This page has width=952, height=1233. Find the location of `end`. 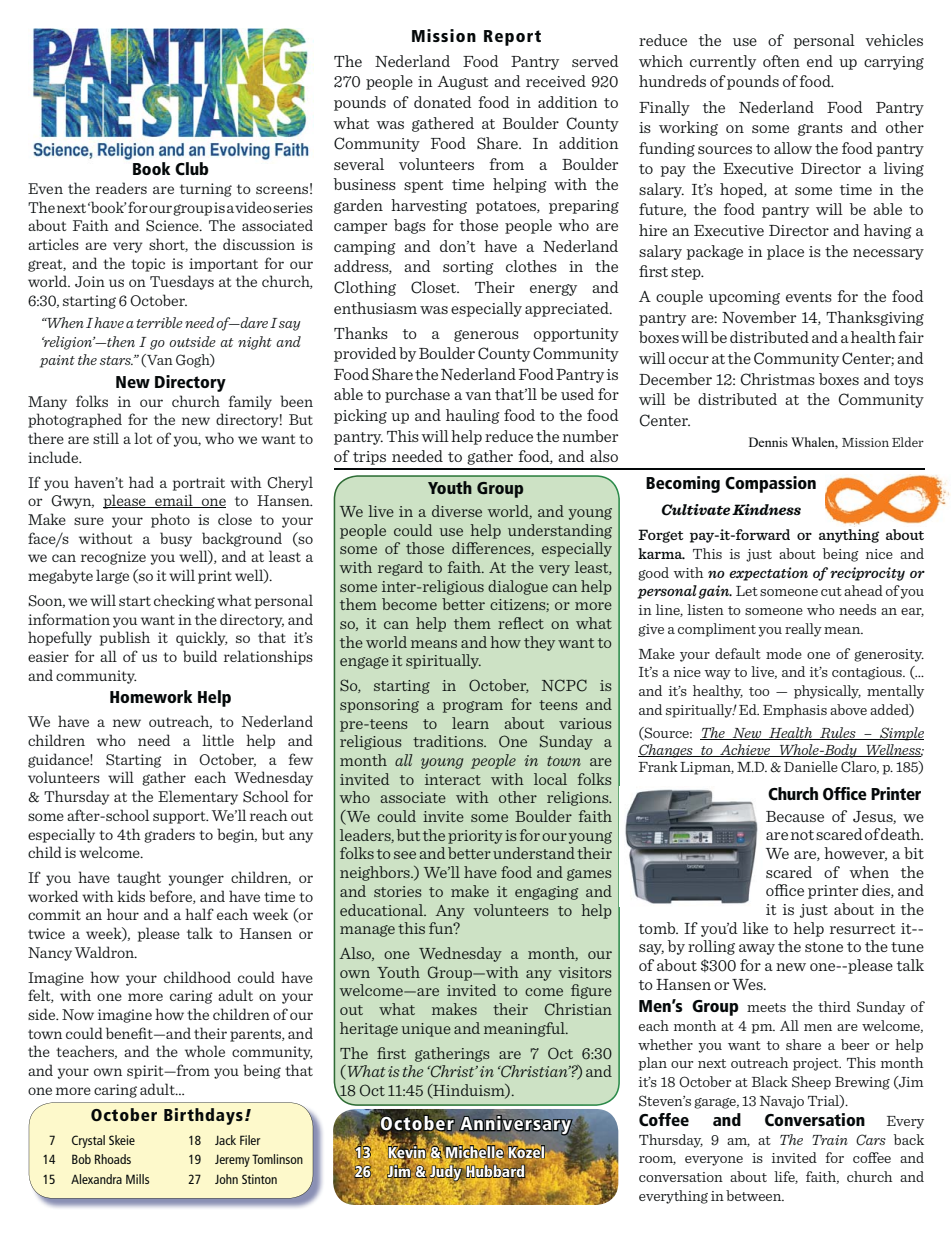

end is located at coordinates (820, 61).
